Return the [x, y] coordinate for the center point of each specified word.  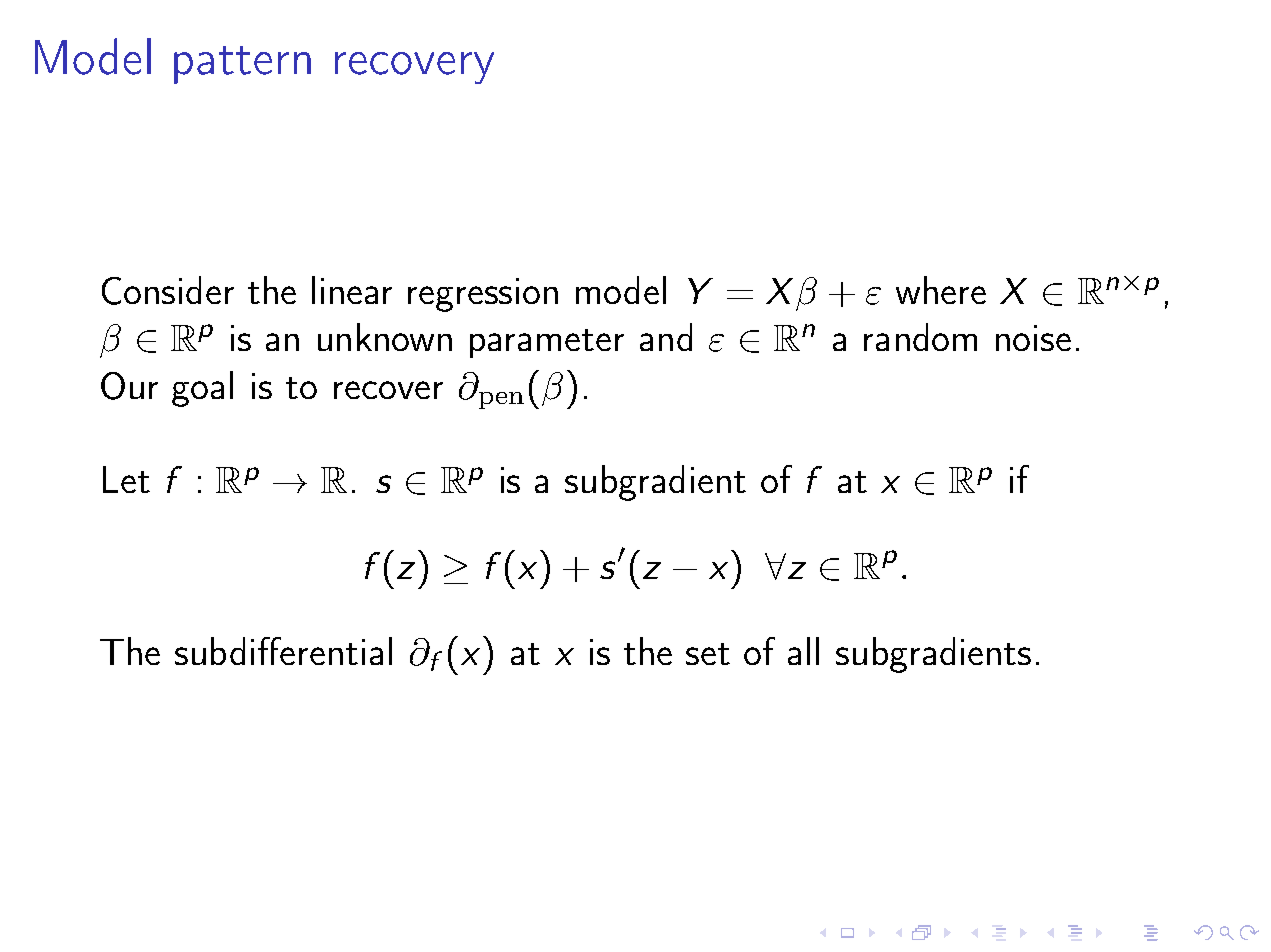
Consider [168, 290]
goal [202, 389]
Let [126, 479]
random [920, 337]
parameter [547, 343]
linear [352, 290]
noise [1033, 338]
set [708, 654]
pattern [242, 65]
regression [483, 295]
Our [129, 386]
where [941, 290]
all [803, 651]
